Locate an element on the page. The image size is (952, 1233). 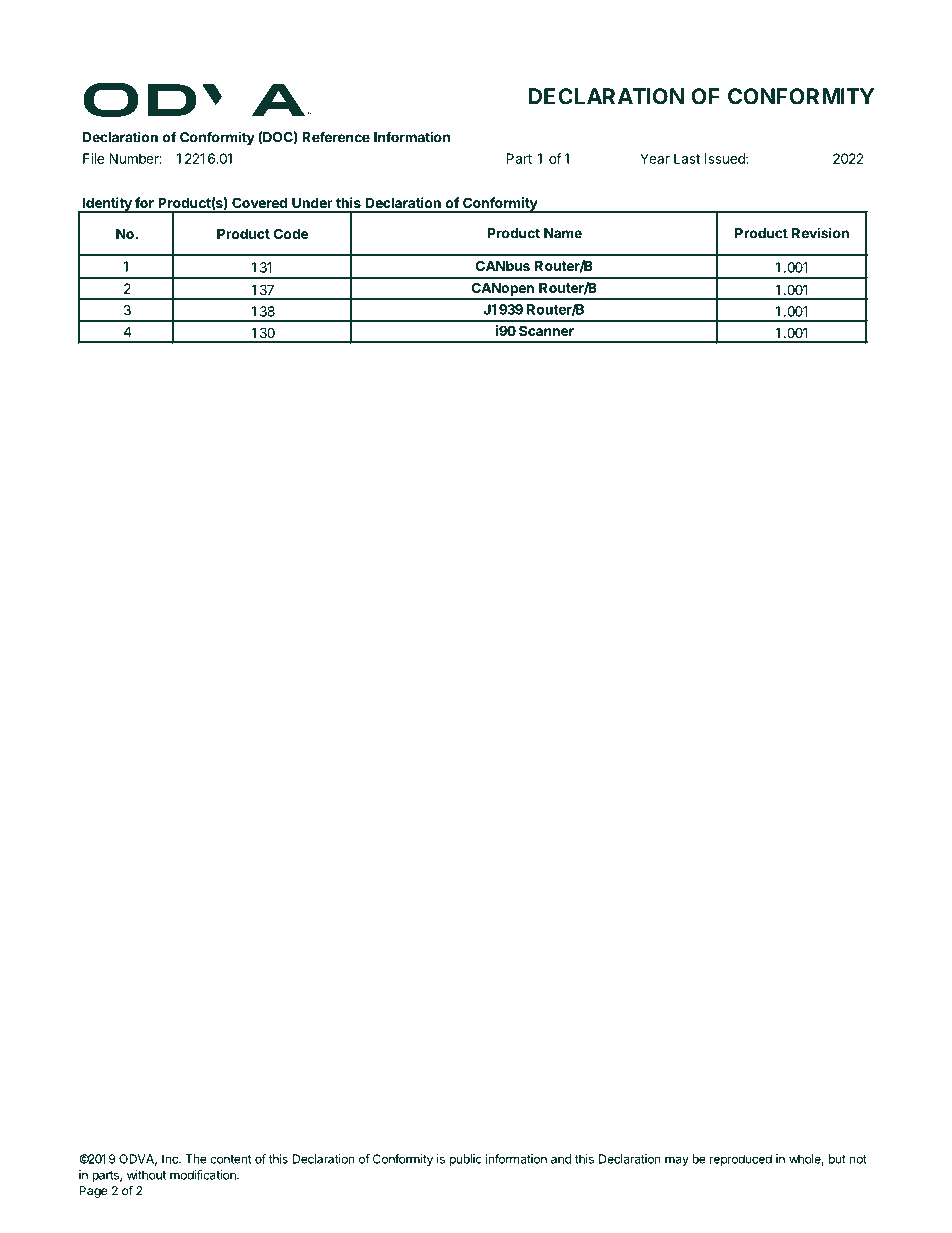
Name is located at coordinates (563, 233).
